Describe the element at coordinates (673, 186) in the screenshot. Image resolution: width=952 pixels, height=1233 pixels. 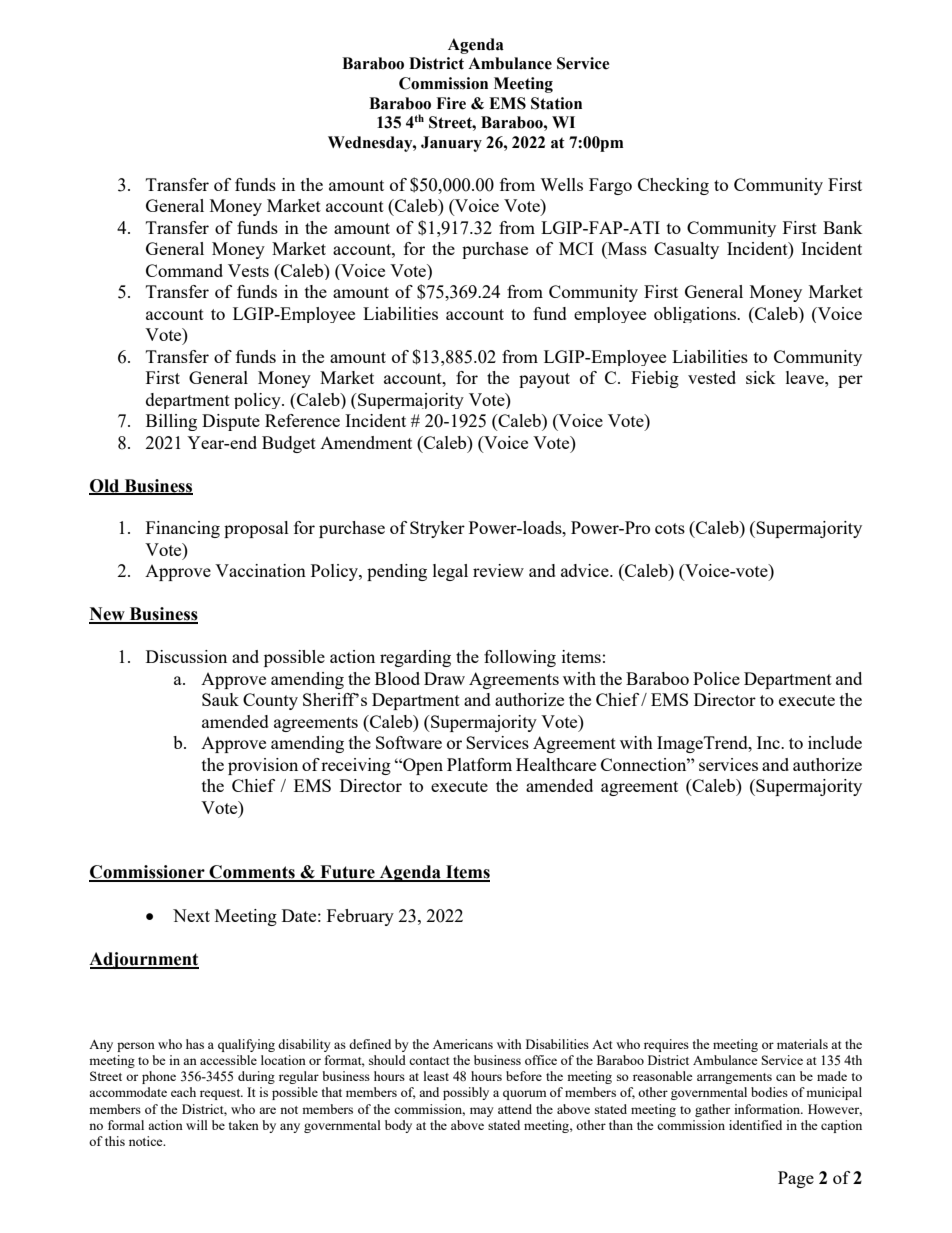
I see `Checking` at that location.
